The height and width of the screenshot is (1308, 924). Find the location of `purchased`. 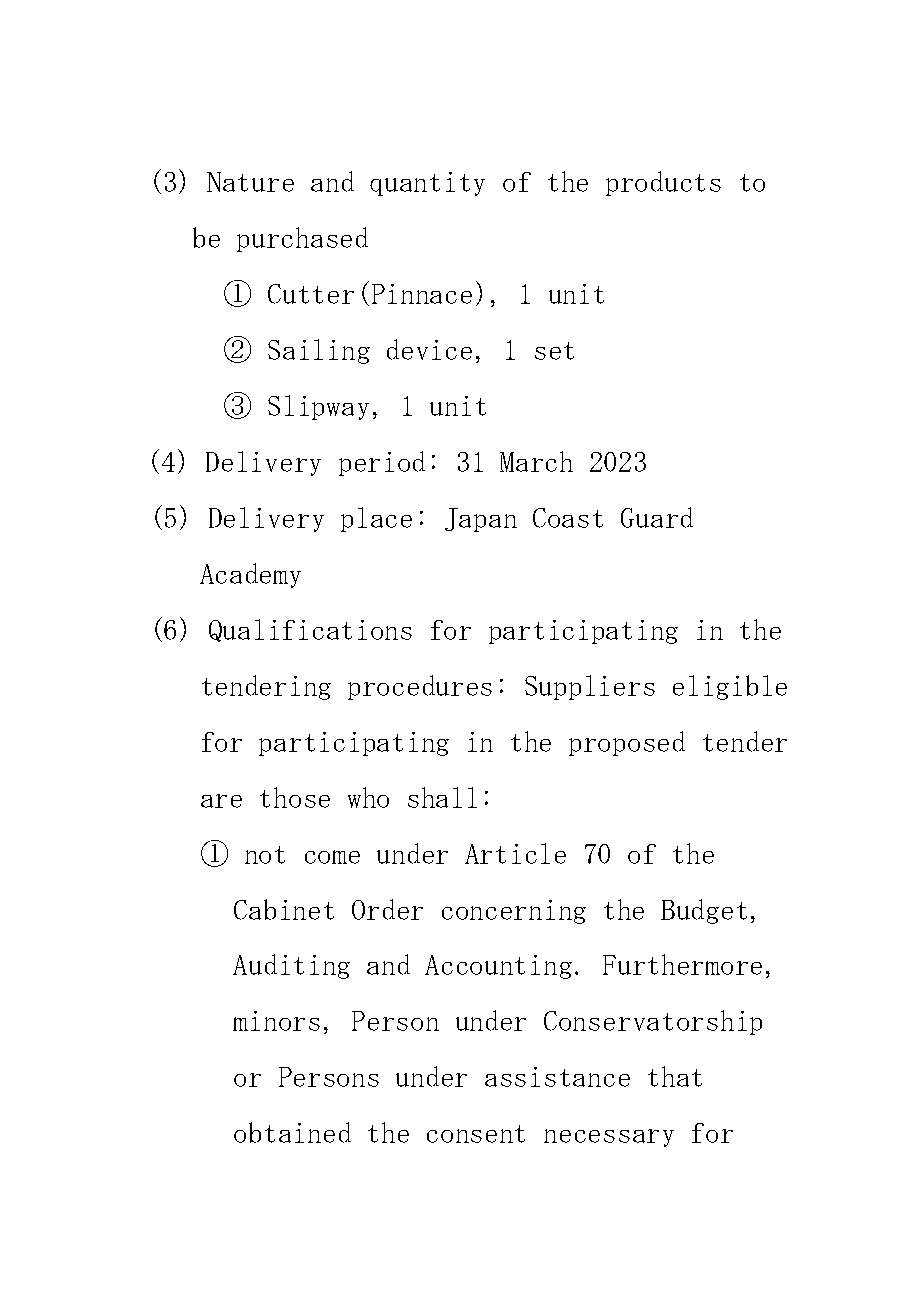

purchased is located at coordinates (302, 239).
